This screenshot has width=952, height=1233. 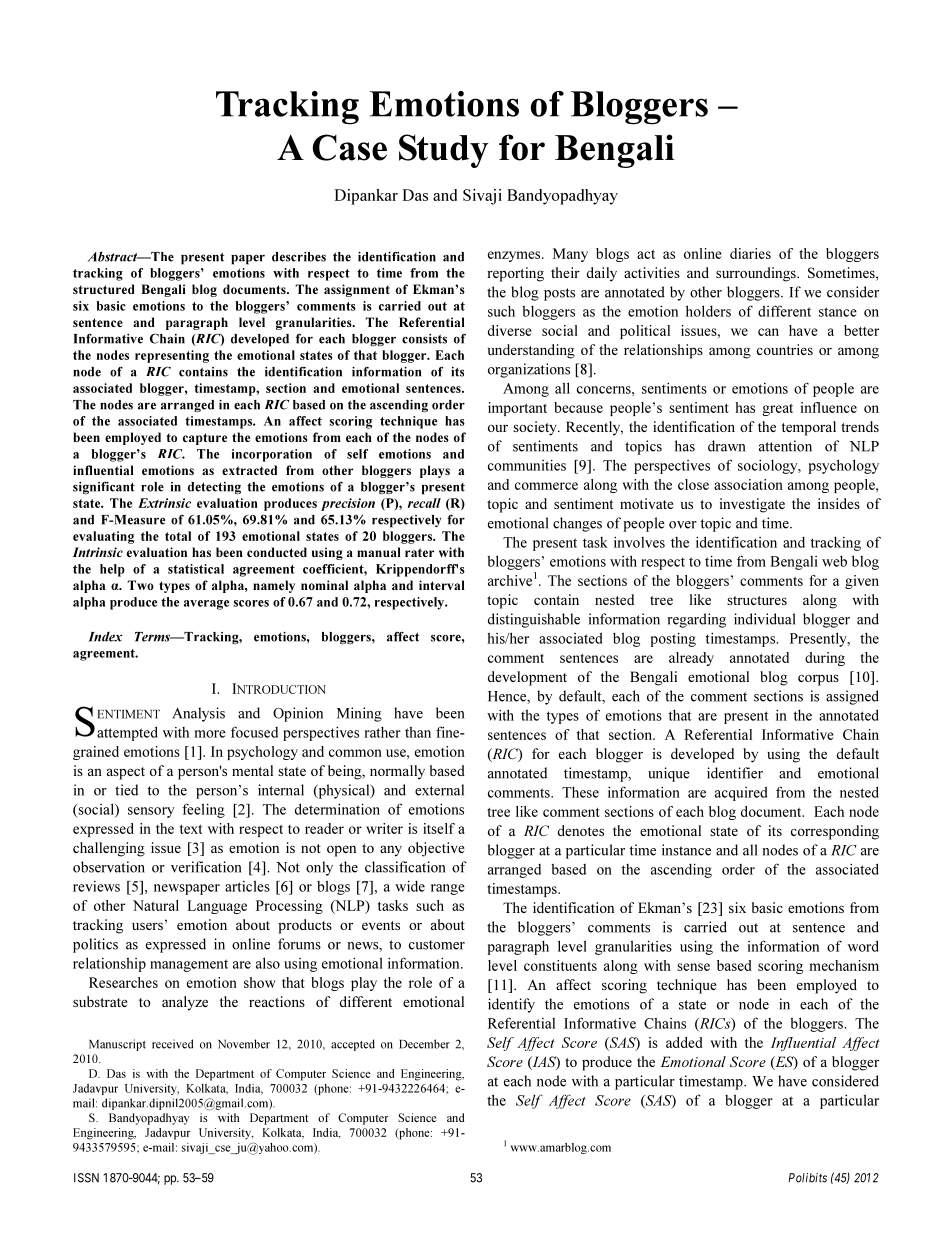 I want to click on Study, so click(x=443, y=151).
